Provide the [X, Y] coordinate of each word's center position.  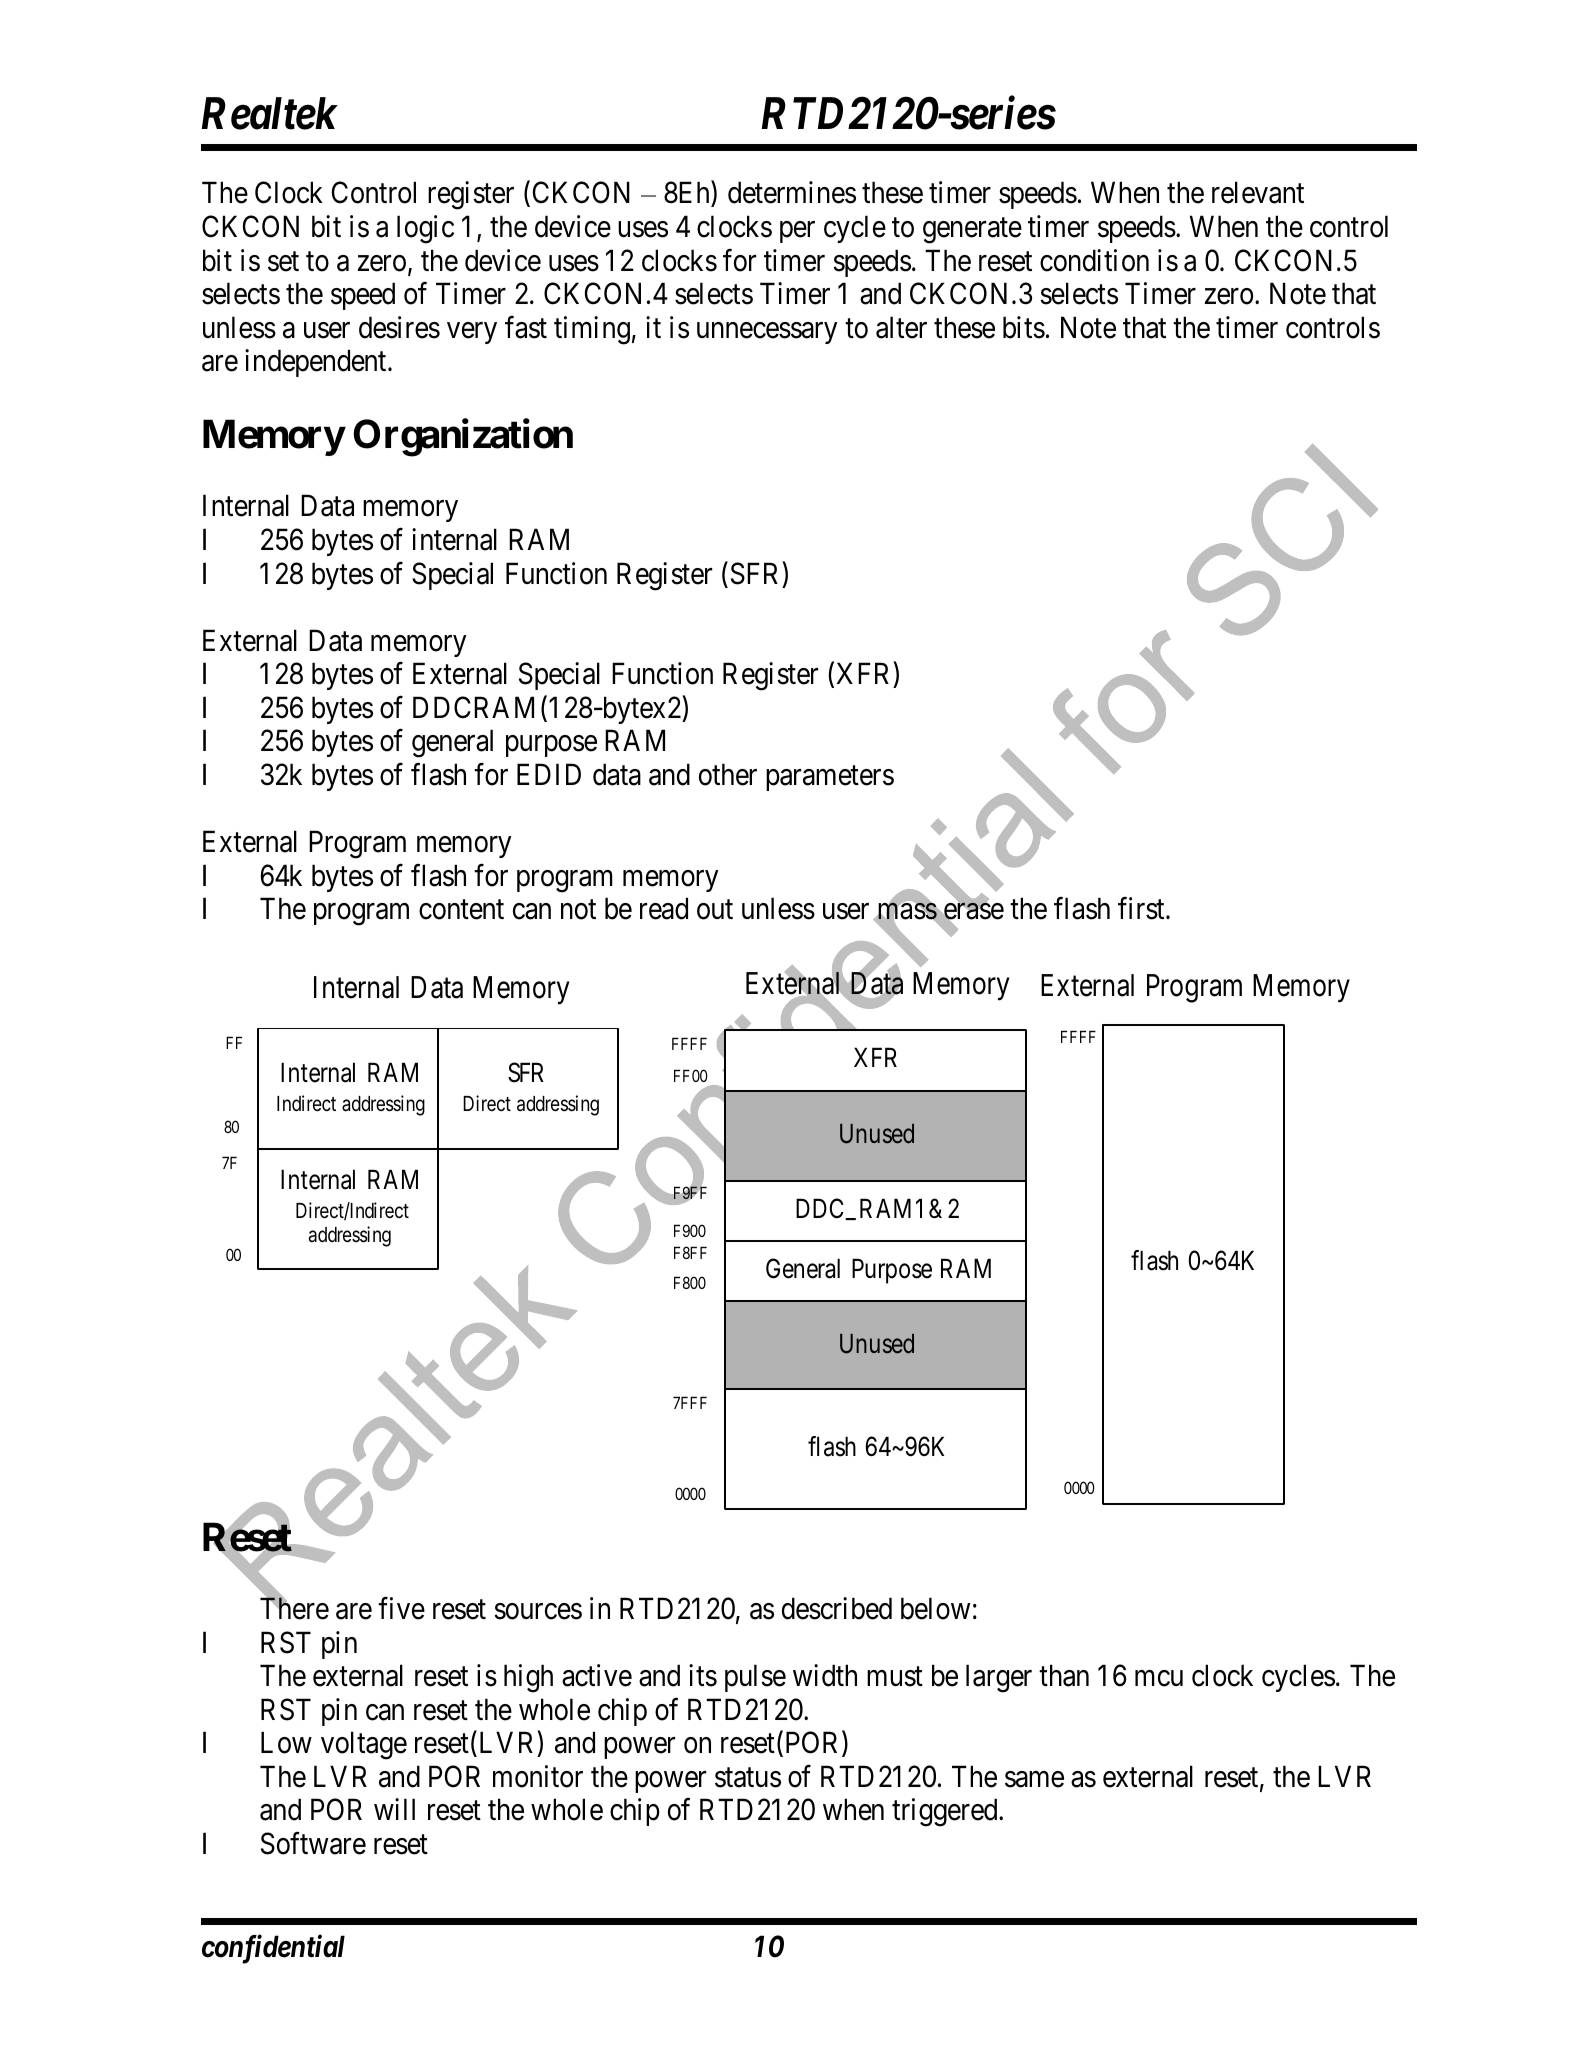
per [797, 232]
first [1142, 908]
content [461, 910]
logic [425, 229]
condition [1094, 260]
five [401, 1608]
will [394, 1809]
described [837, 1608]
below [935, 1608]
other [728, 774]
